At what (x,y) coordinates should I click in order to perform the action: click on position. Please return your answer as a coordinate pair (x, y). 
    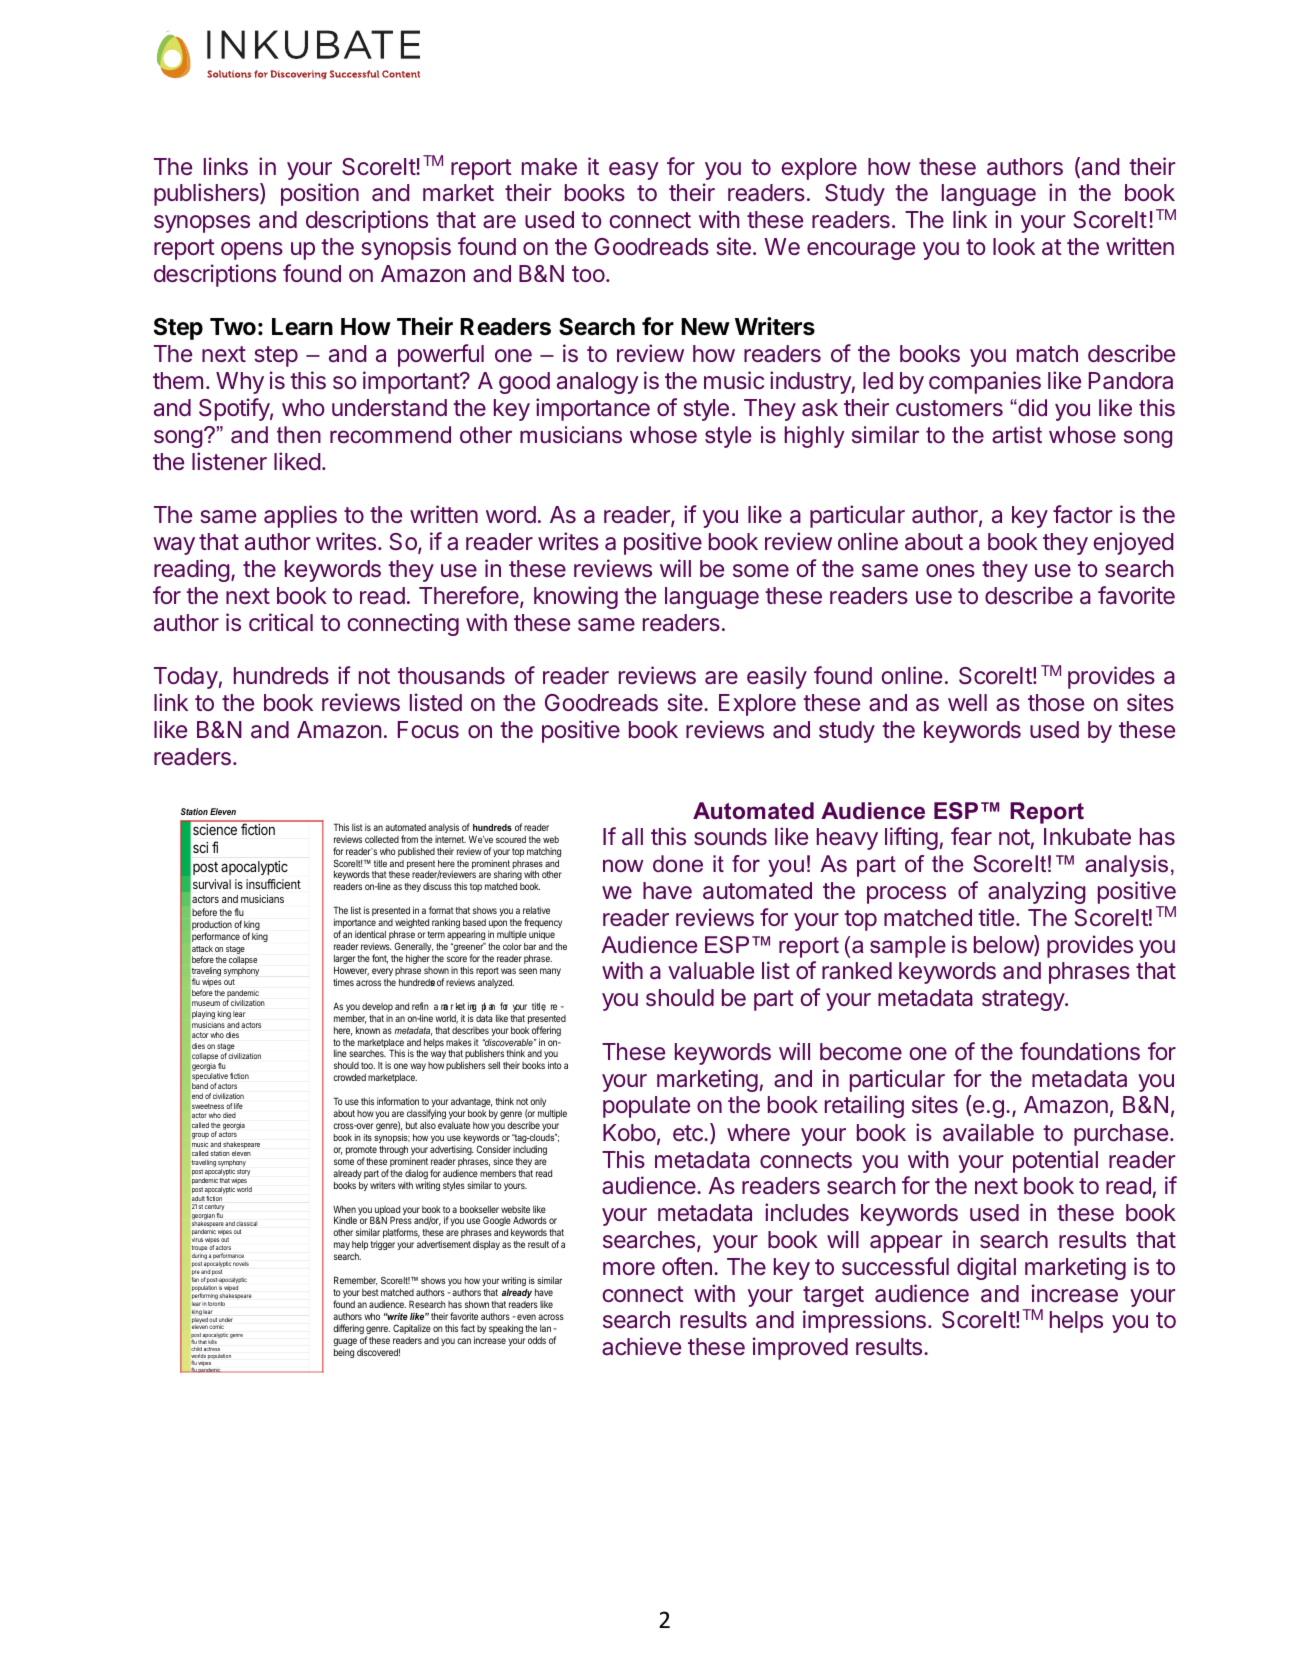
    Looking at the image, I should click on (320, 194).
